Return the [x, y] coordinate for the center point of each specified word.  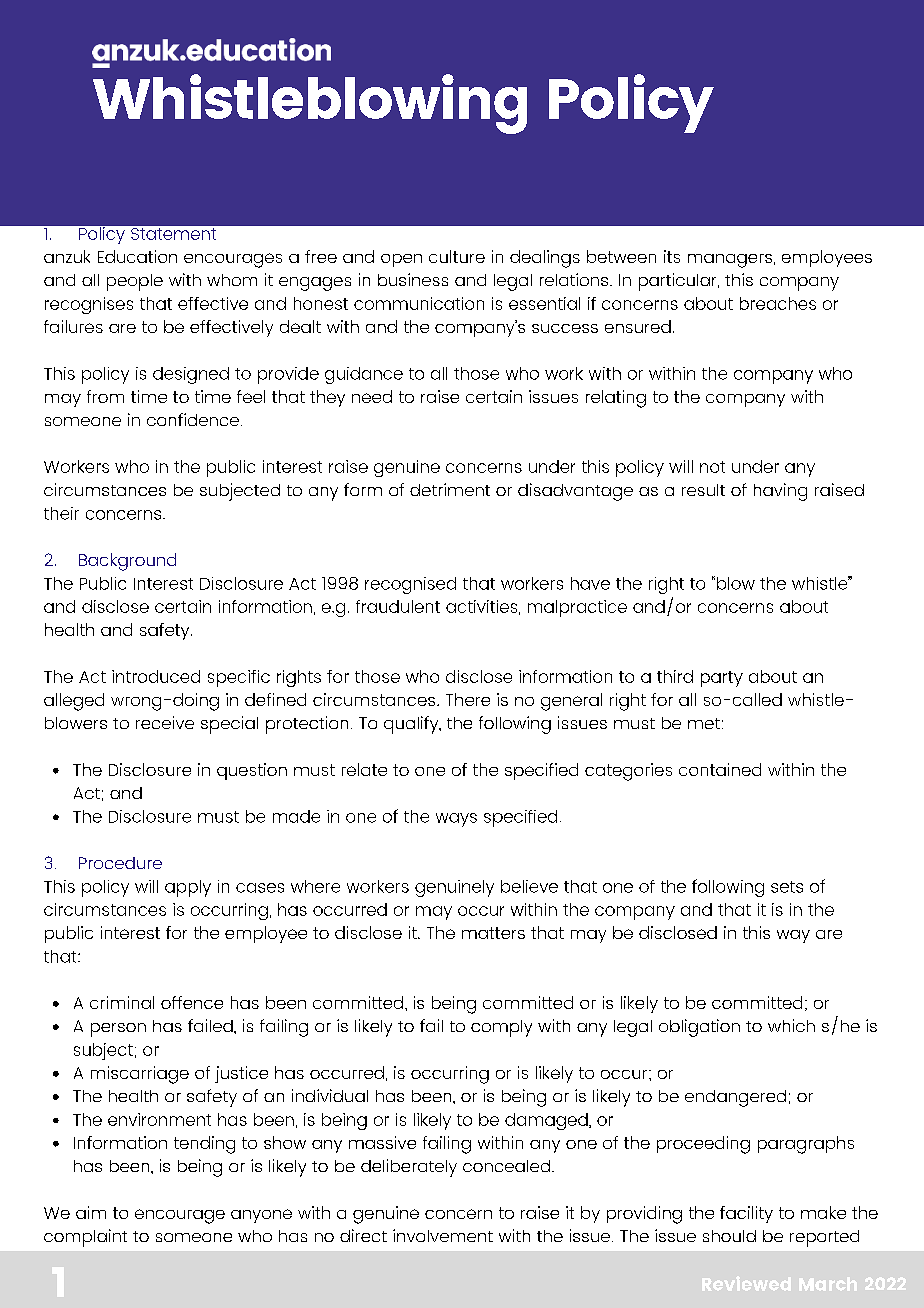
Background [127, 562]
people [135, 282]
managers [730, 261]
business [413, 279]
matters [493, 933]
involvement [443, 1235]
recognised [410, 585]
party [722, 679]
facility [746, 1214]
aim [91, 1212]
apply [188, 888]
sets [787, 887]
